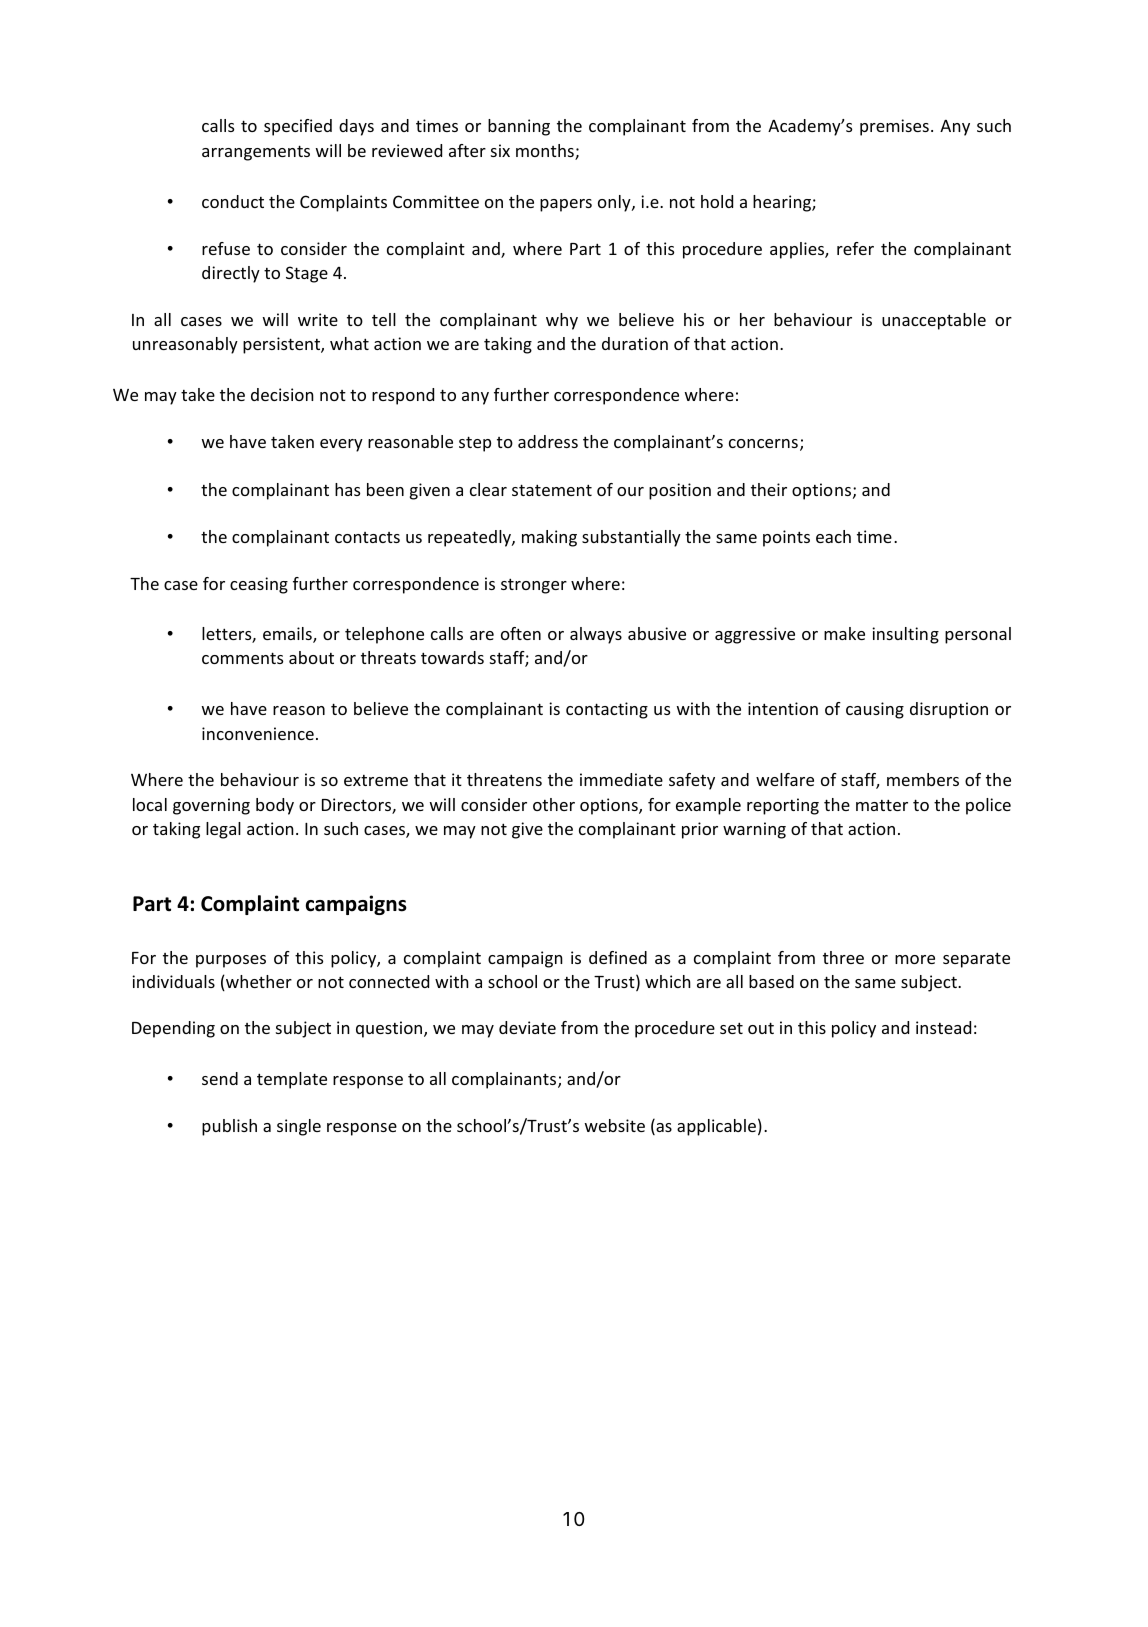 This screenshot has width=1148, height=1627. Describe the element at coordinates (882, 805) in the screenshot. I see `matter` at that location.
